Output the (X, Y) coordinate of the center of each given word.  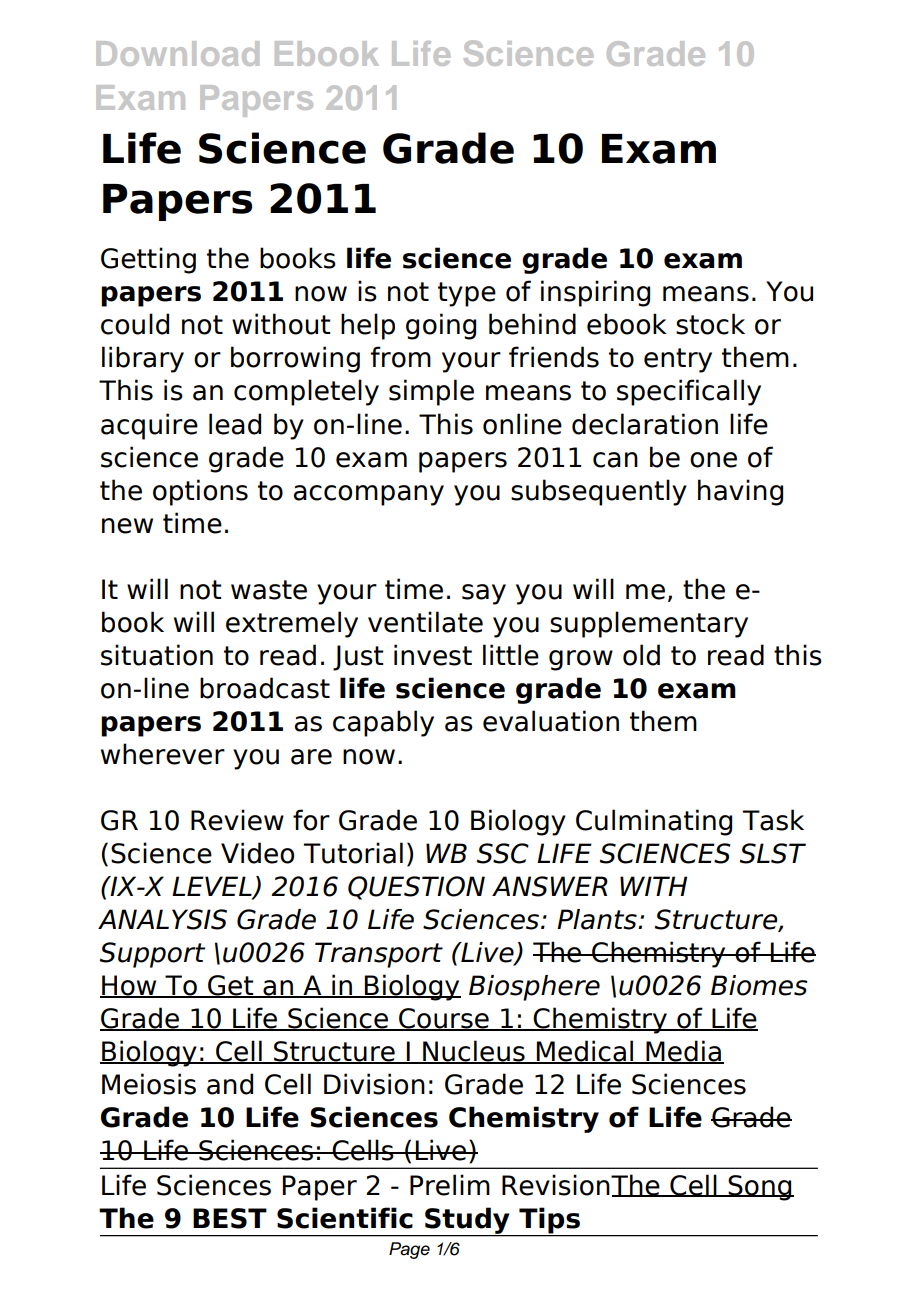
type (467, 294)
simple (431, 392)
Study (467, 1221)
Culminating (654, 822)
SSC (503, 853)
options (200, 492)
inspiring (595, 293)
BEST (230, 1218)
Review (237, 820)
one (713, 460)
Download (177, 53)
